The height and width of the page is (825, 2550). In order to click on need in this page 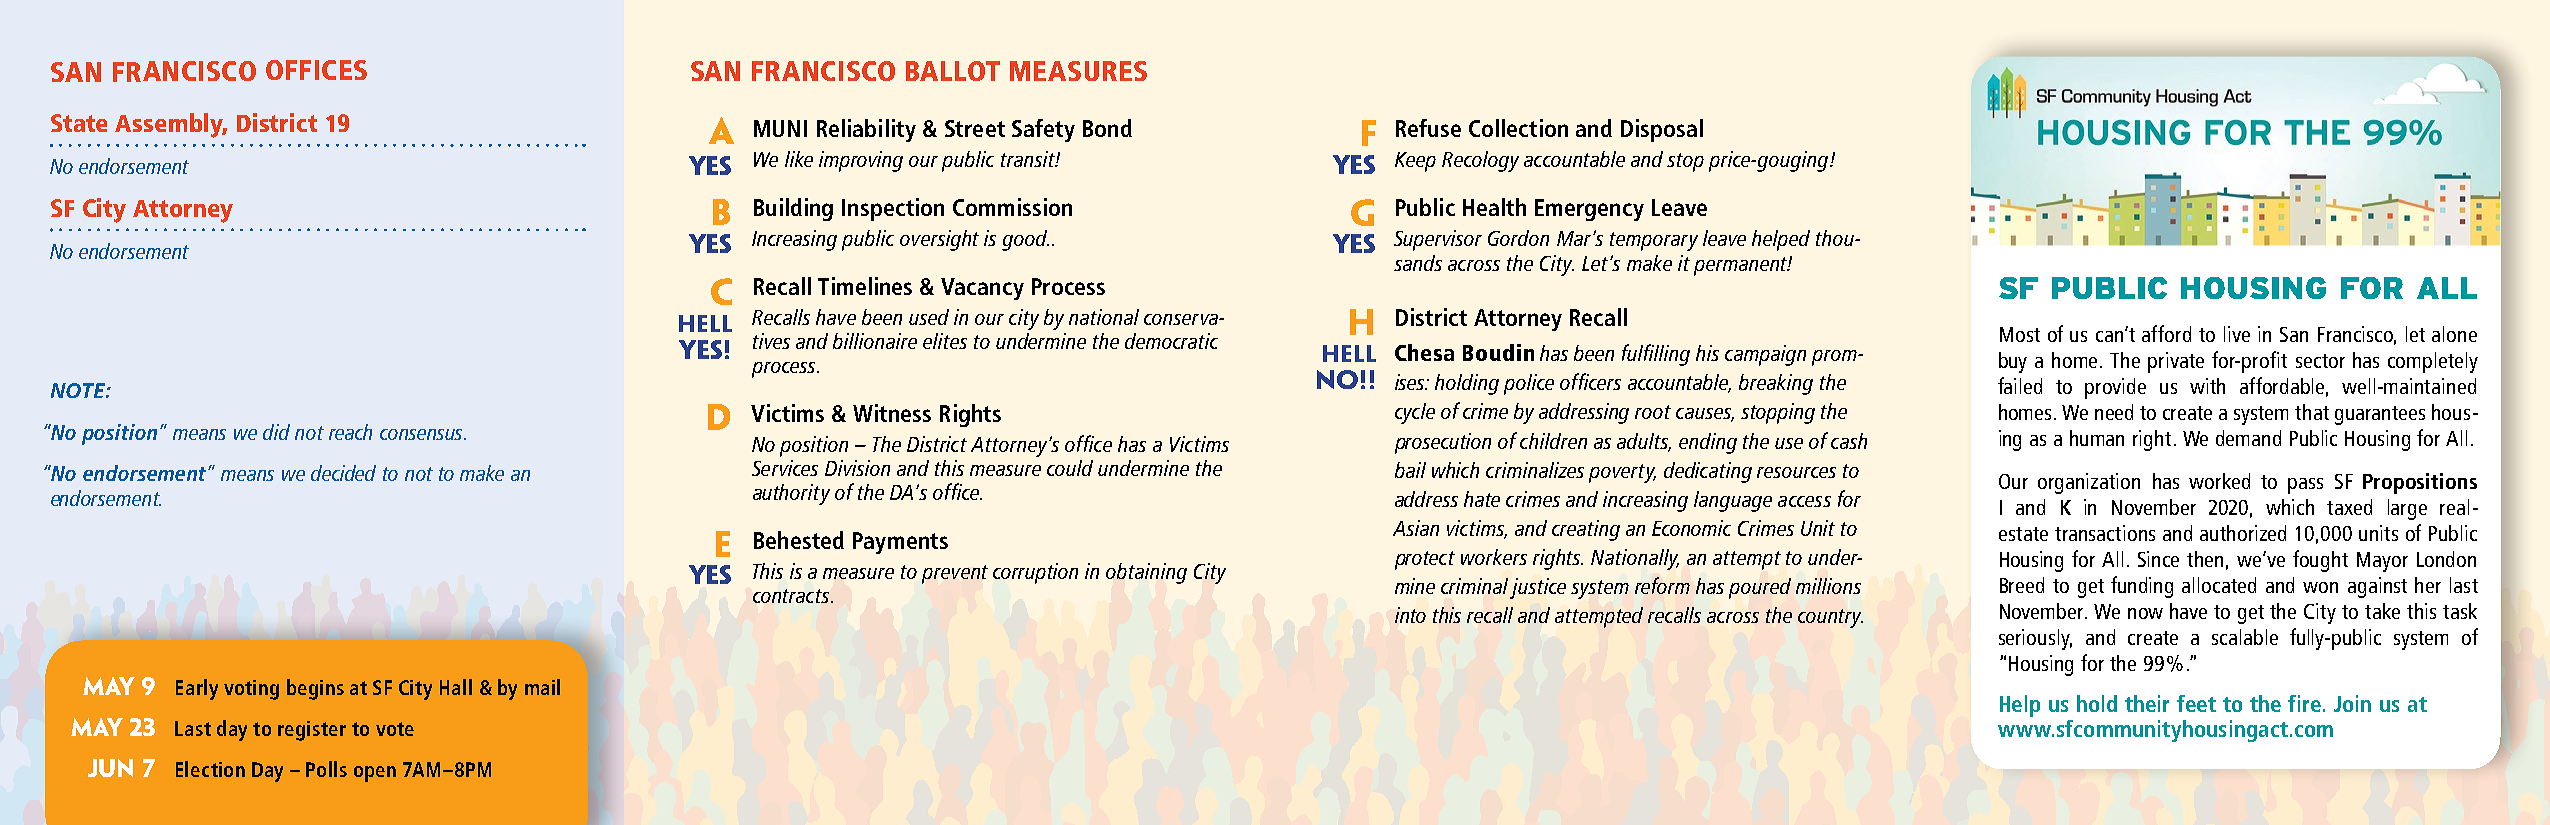, I will do `click(2114, 412)`.
